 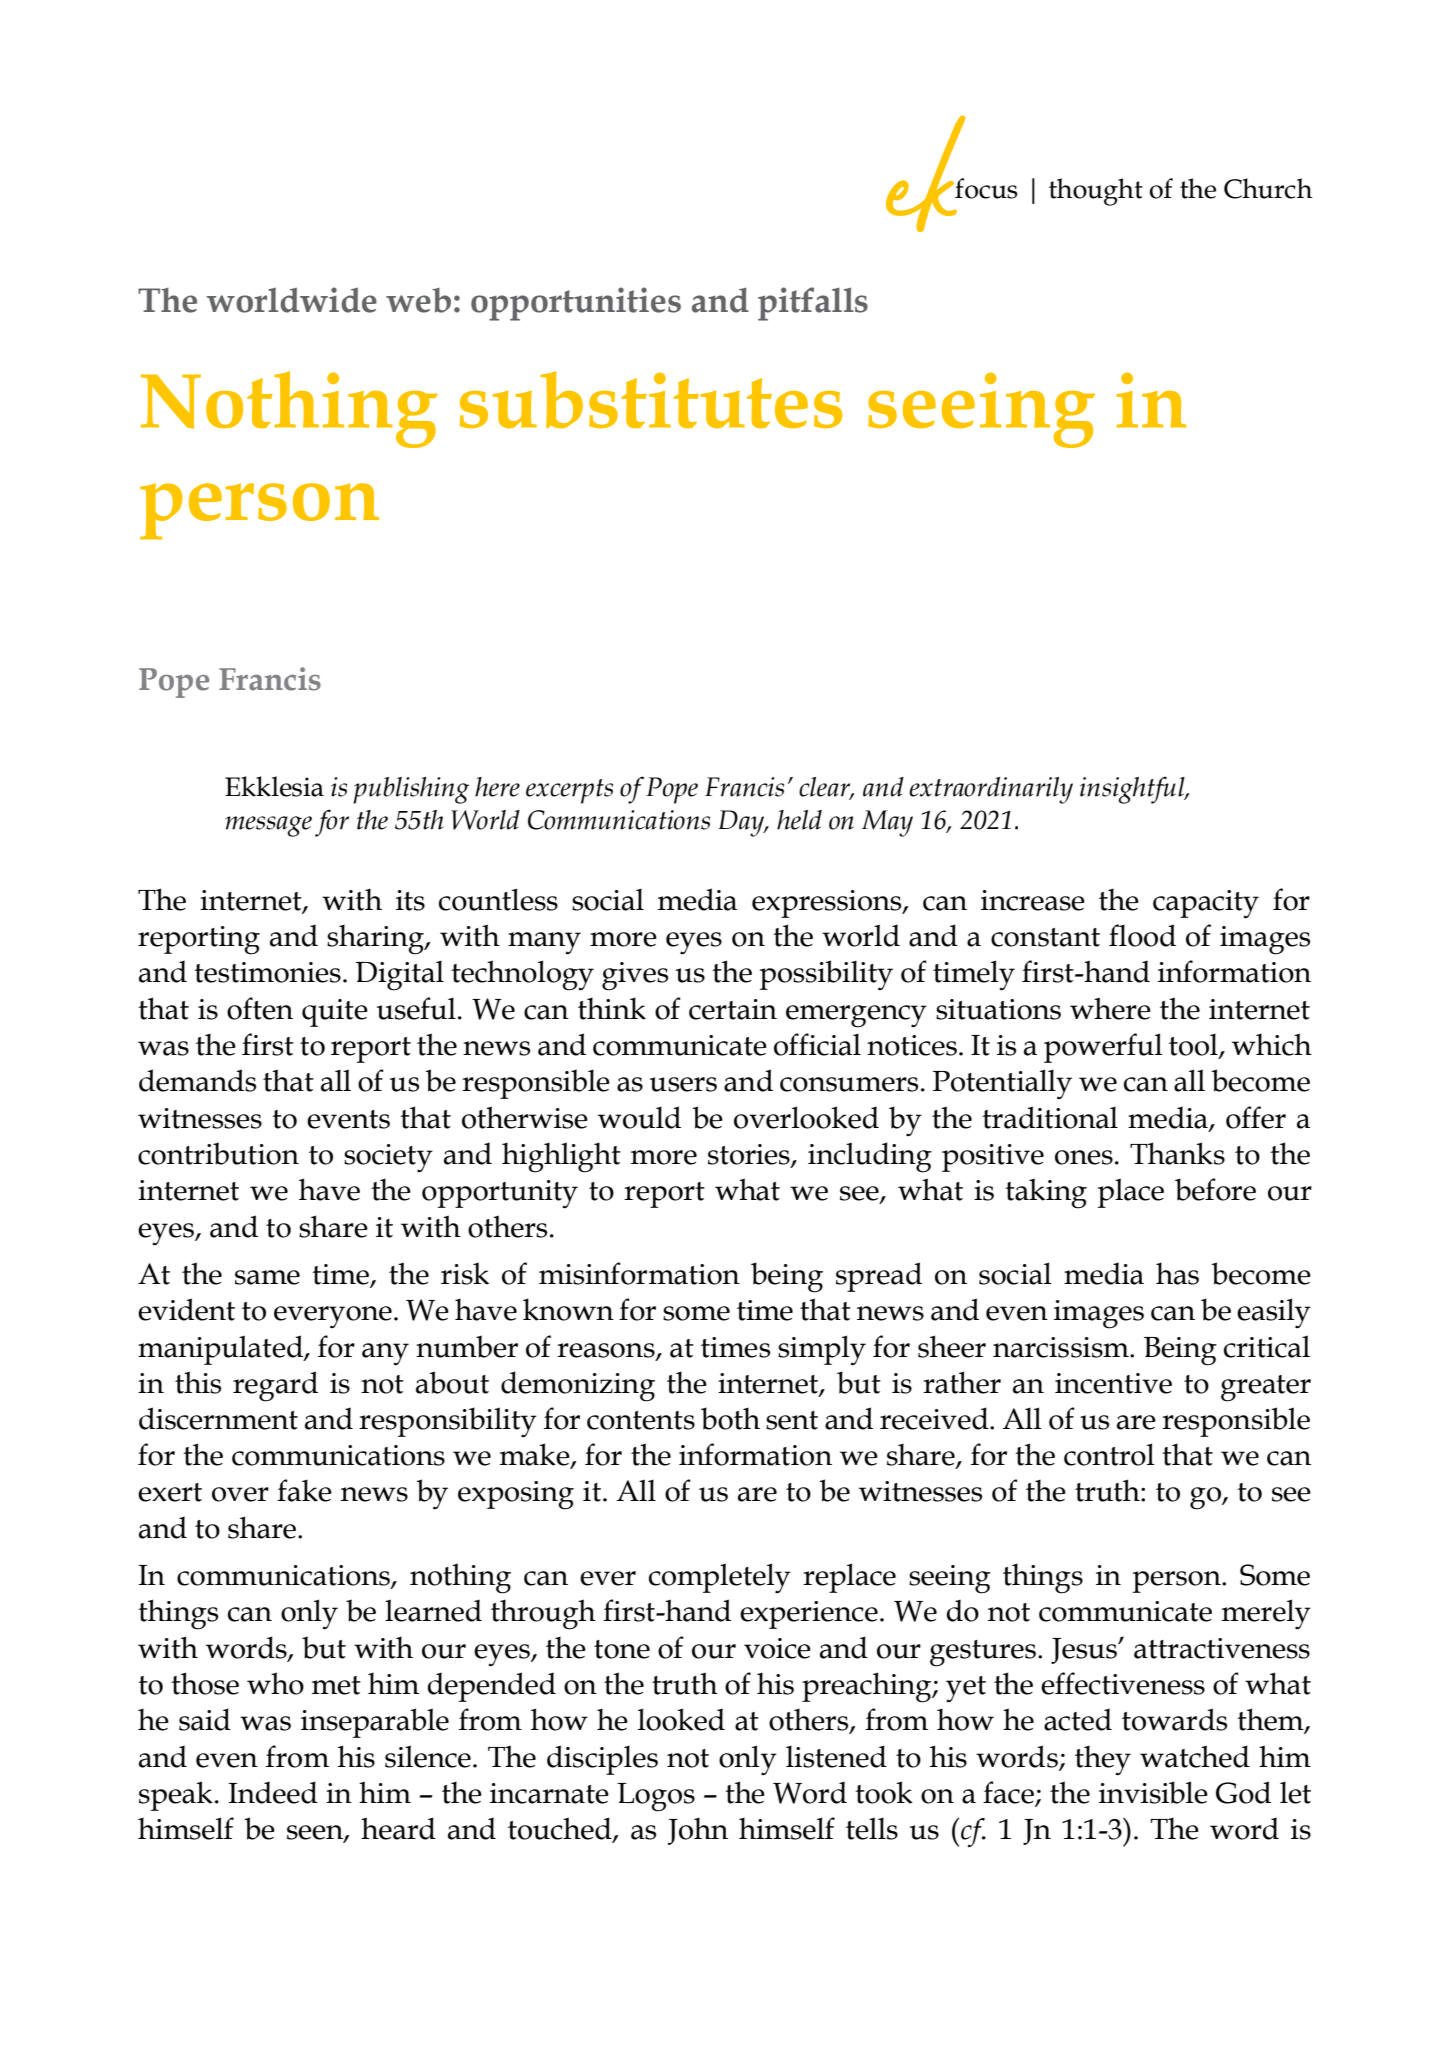 What do you see at coordinates (730, 1418) in the image?
I see `both` at bounding box center [730, 1418].
